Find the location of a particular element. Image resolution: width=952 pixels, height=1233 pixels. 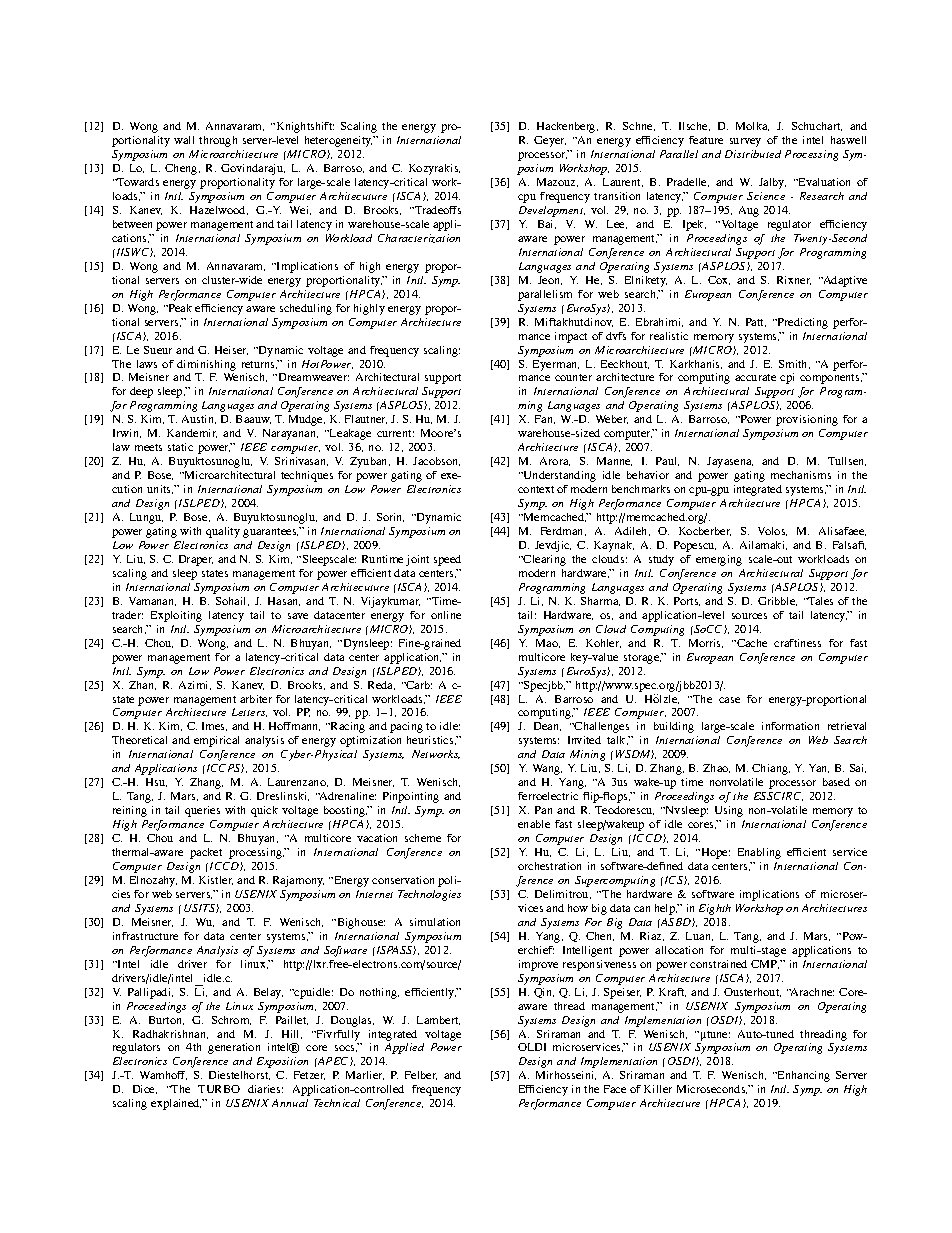

through is located at coordinates (218, 141).
